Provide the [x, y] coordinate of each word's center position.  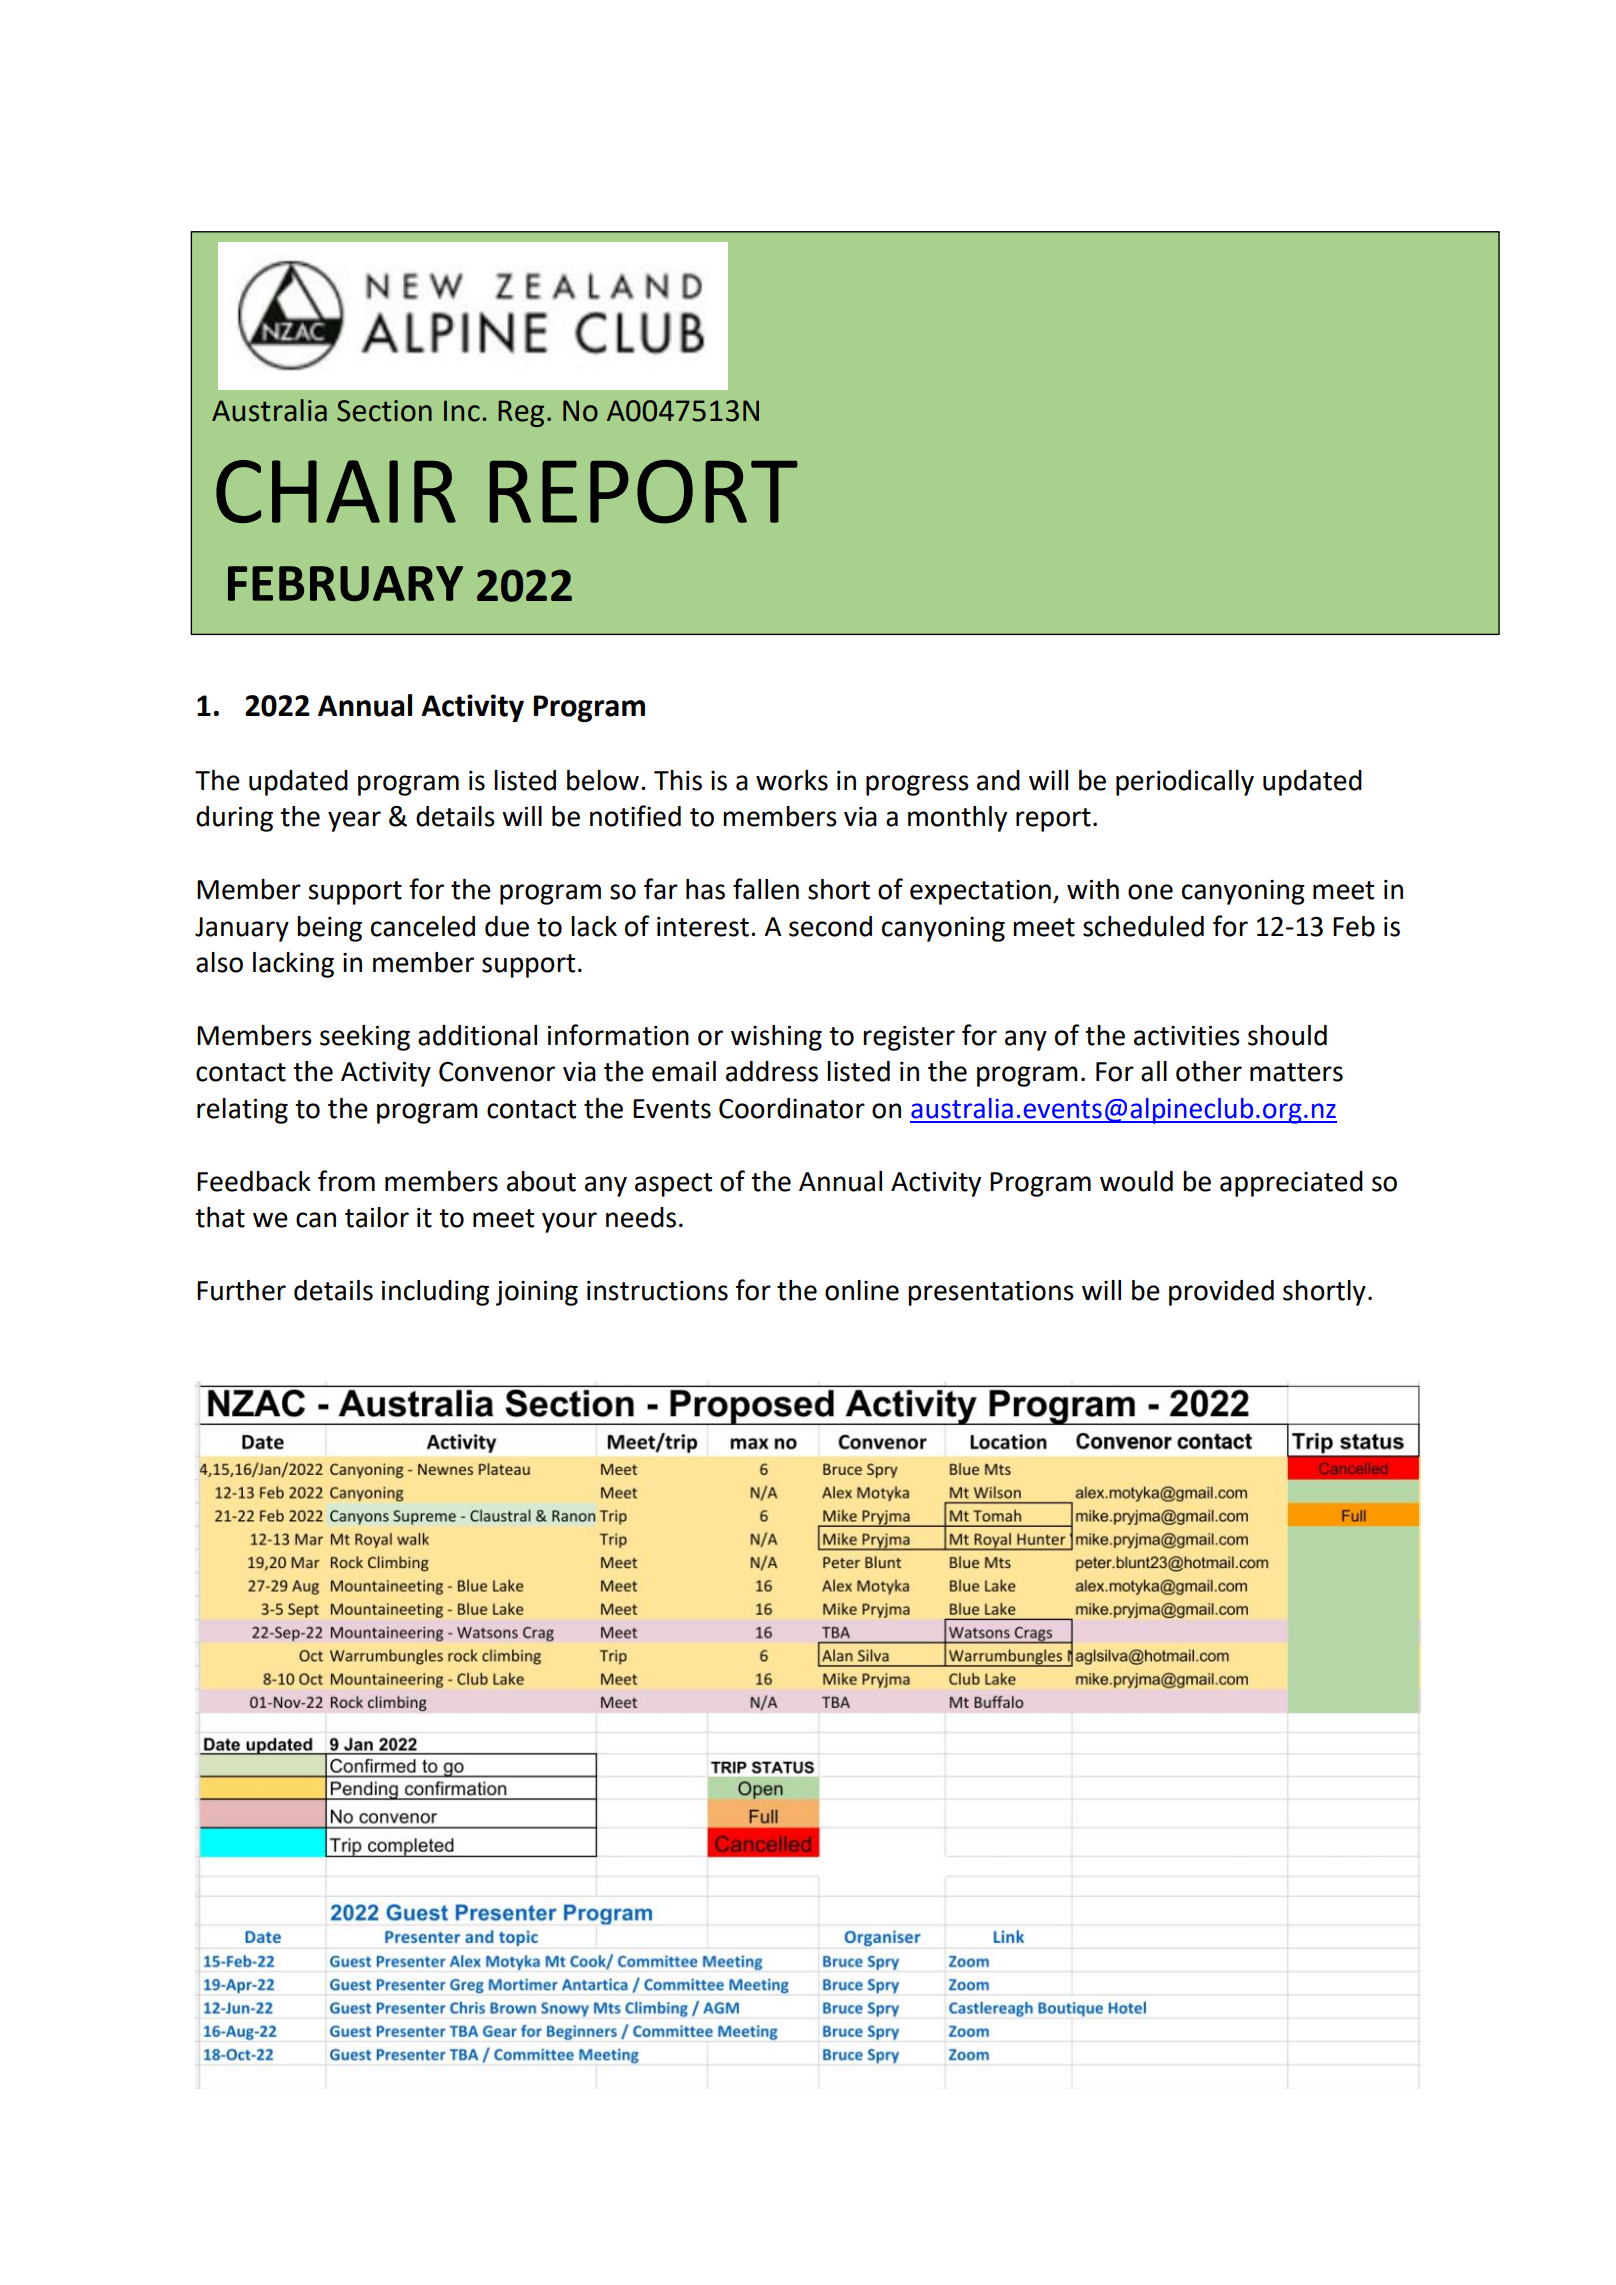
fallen [766, 889]
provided [1221, 1293]
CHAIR [336, 491]
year [354, 821]
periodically [1185, 783]
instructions [657, 1291]
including [435, 1293]
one [1150, 892]
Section [384, 411]
